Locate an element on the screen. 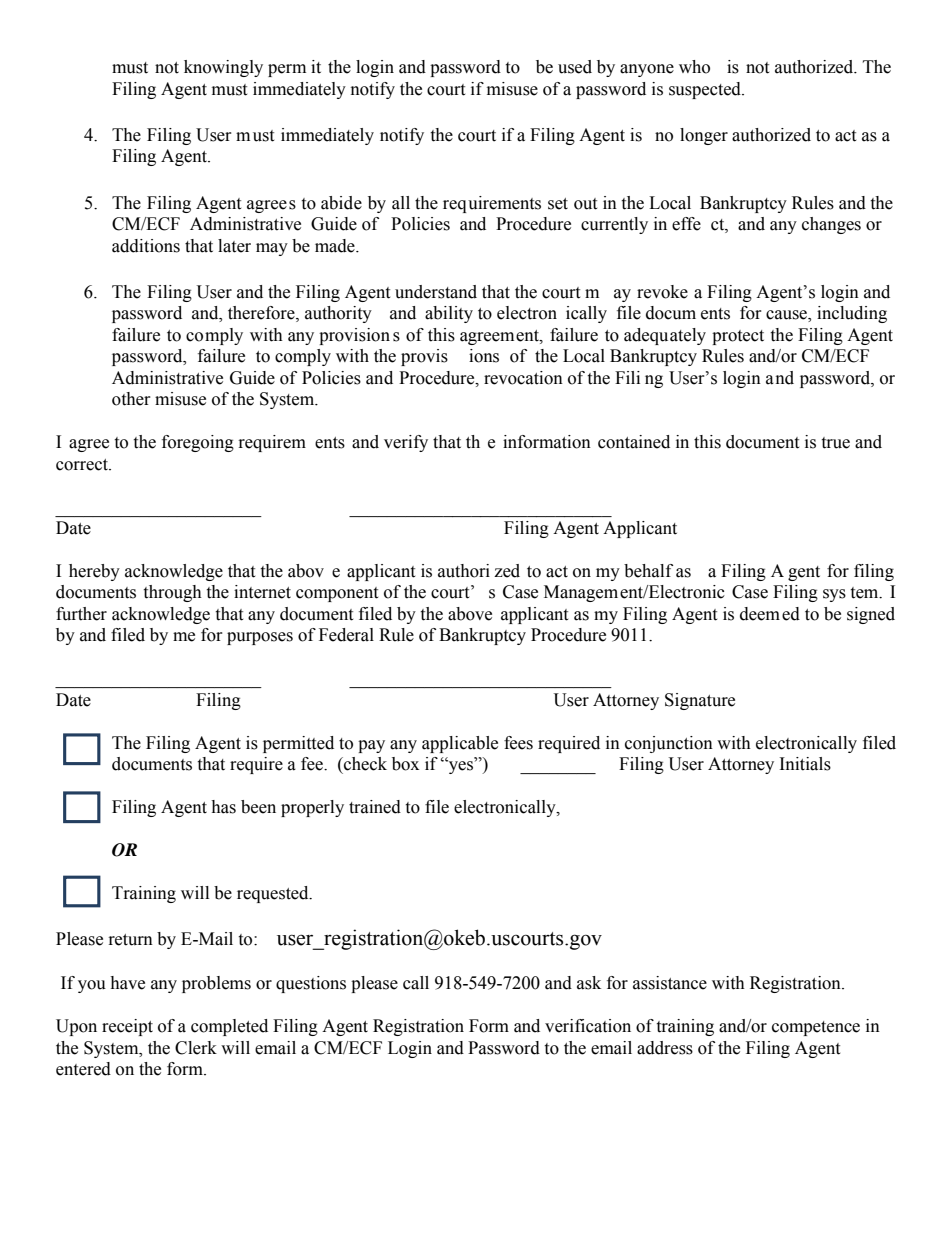 The width and height of the screenshot is (952, 1233). knowingly is located at coordinates (223, 68).
